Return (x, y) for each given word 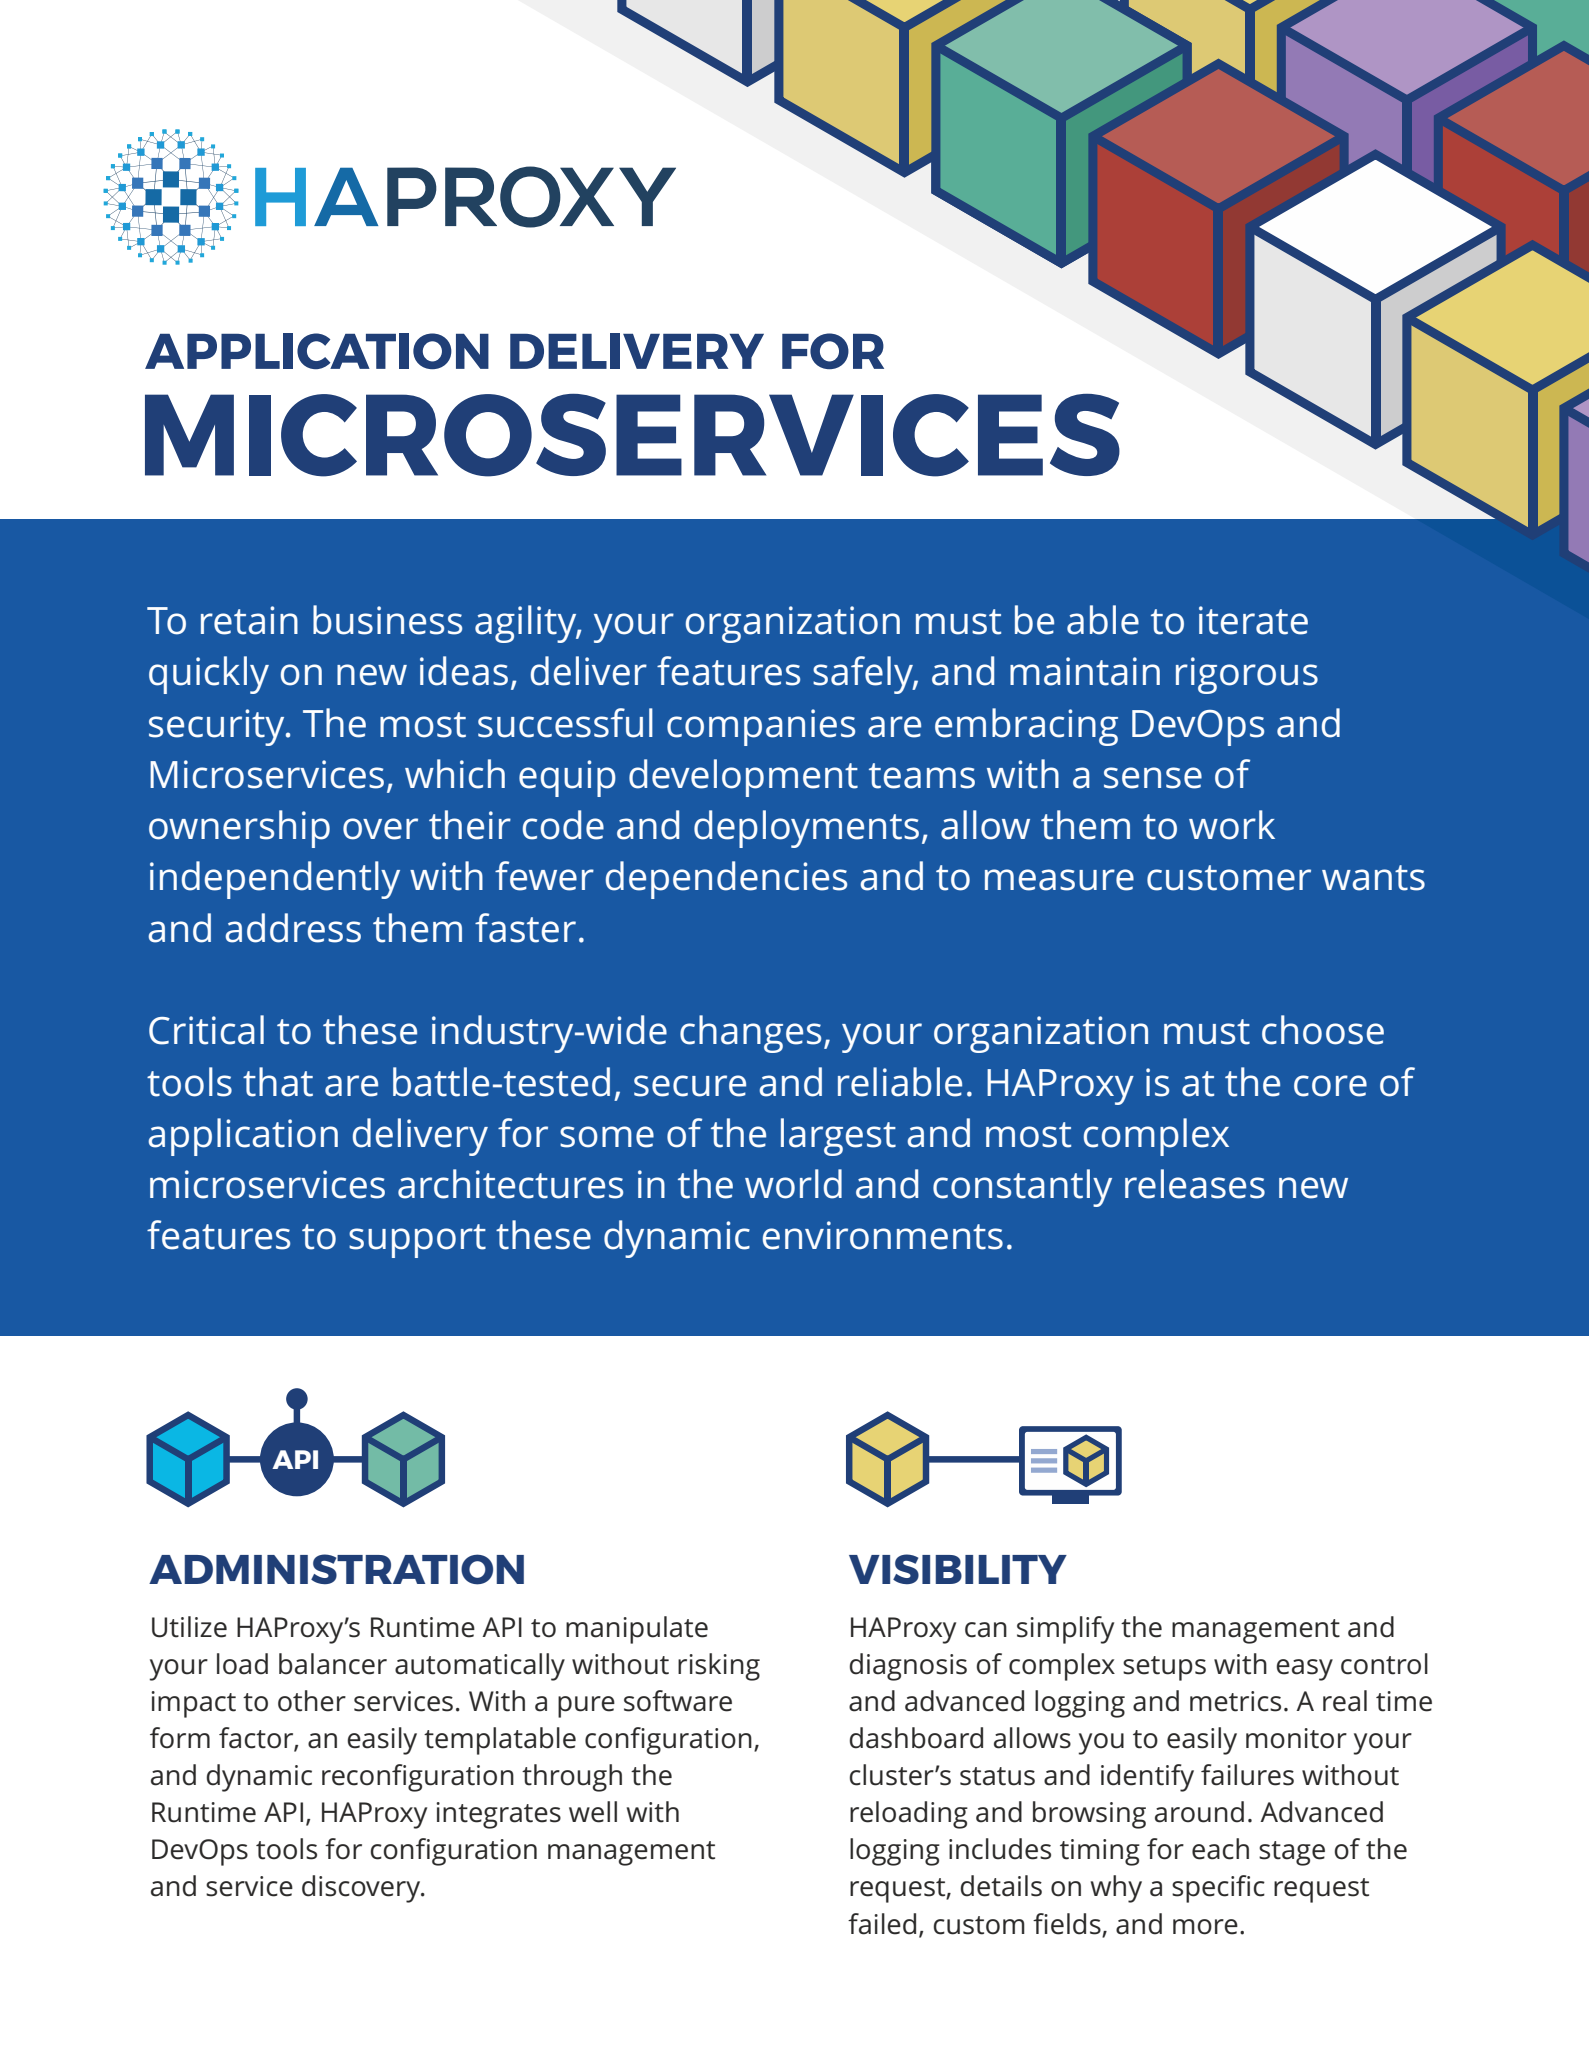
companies (761, 727)
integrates (498, 1815)
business (387, 620)
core (1330, 1086)
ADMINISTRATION (336, 1569)
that (278, 1082)
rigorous (1247, 675)
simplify (1065, 1630)
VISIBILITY (958, 1569)
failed (882, 1924)
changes (750, 1034)
